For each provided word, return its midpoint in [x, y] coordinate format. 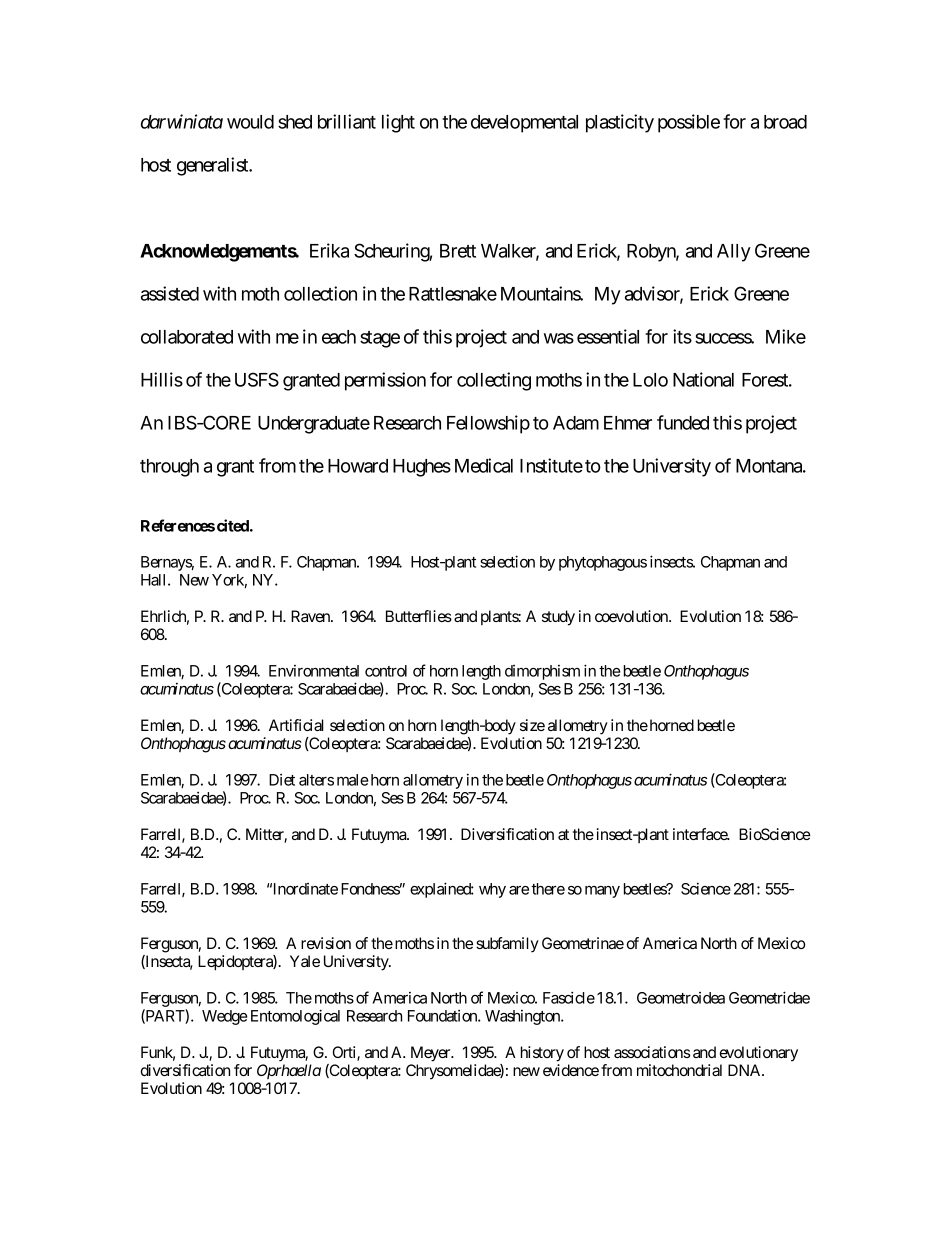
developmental [524, 124]
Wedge [224, 1017]
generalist [213, 166]
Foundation [443, 1016]
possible [689, 123]
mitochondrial [679, 1070]
